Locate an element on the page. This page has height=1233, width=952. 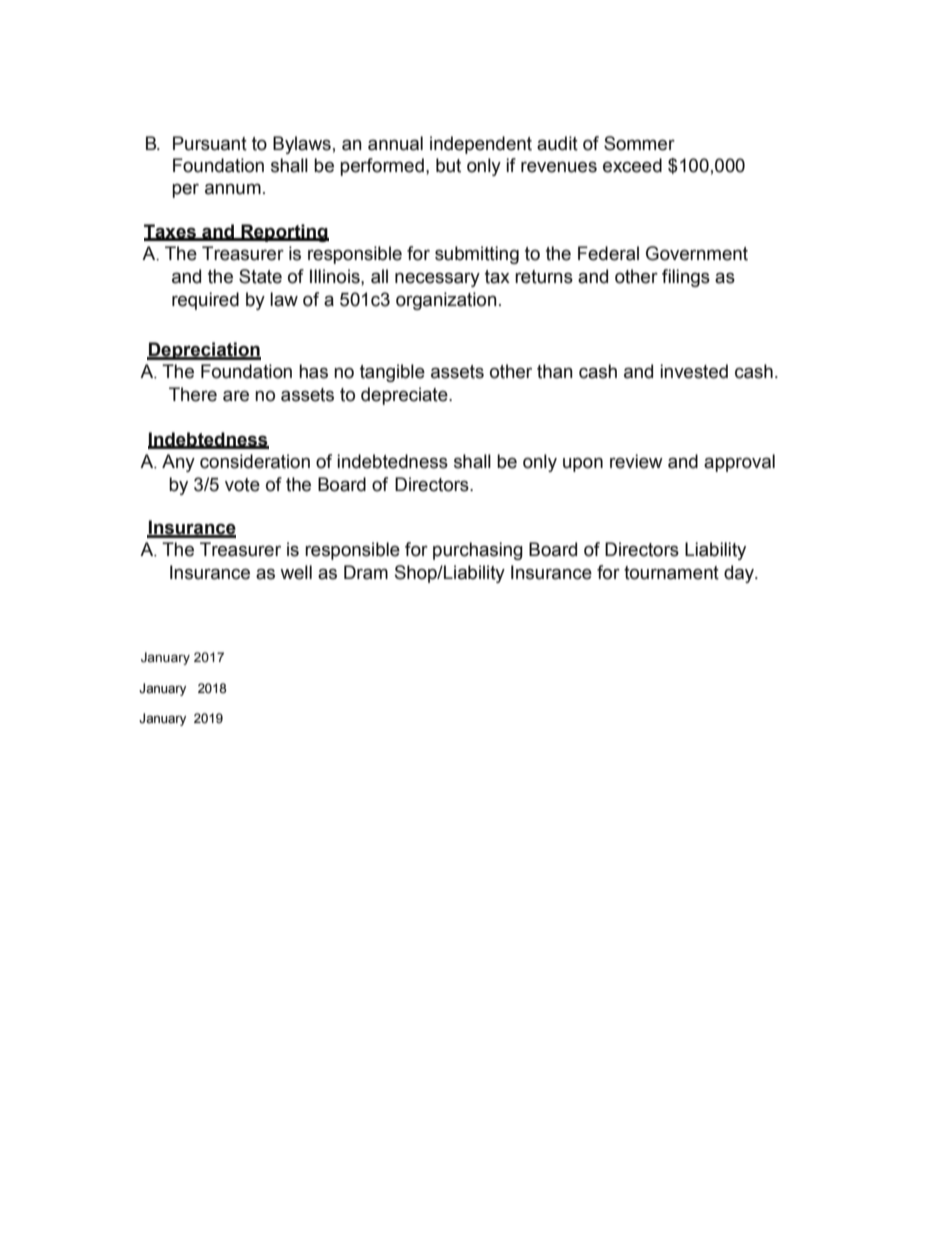
organization is located at coordinates (446, 301).
